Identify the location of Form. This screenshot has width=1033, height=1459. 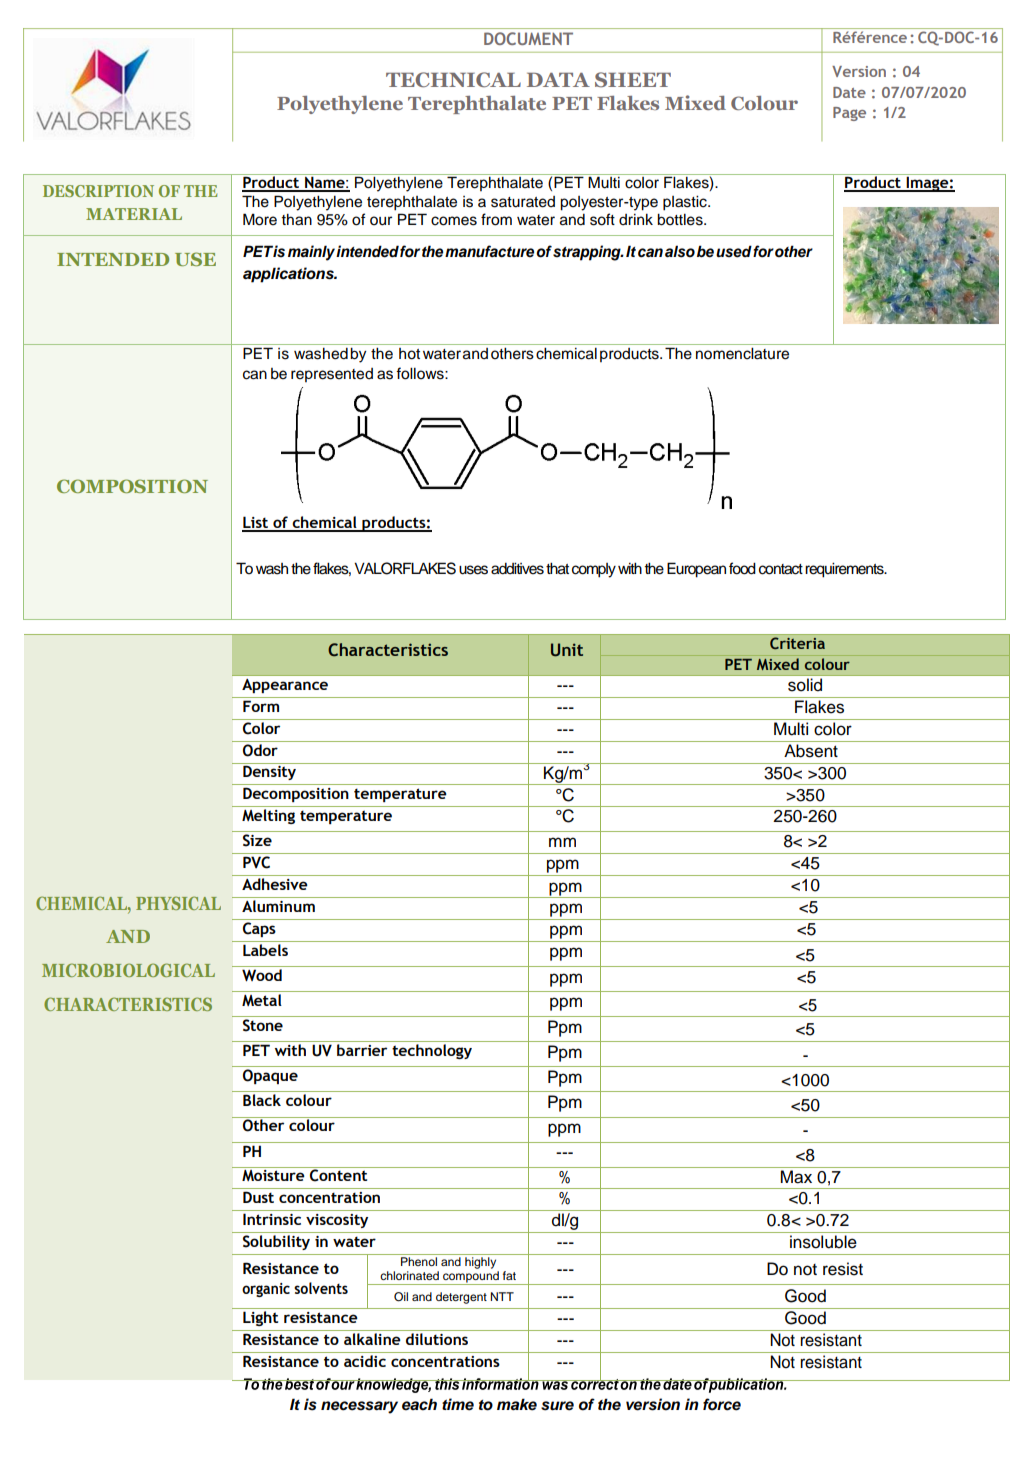
(261, 706).
